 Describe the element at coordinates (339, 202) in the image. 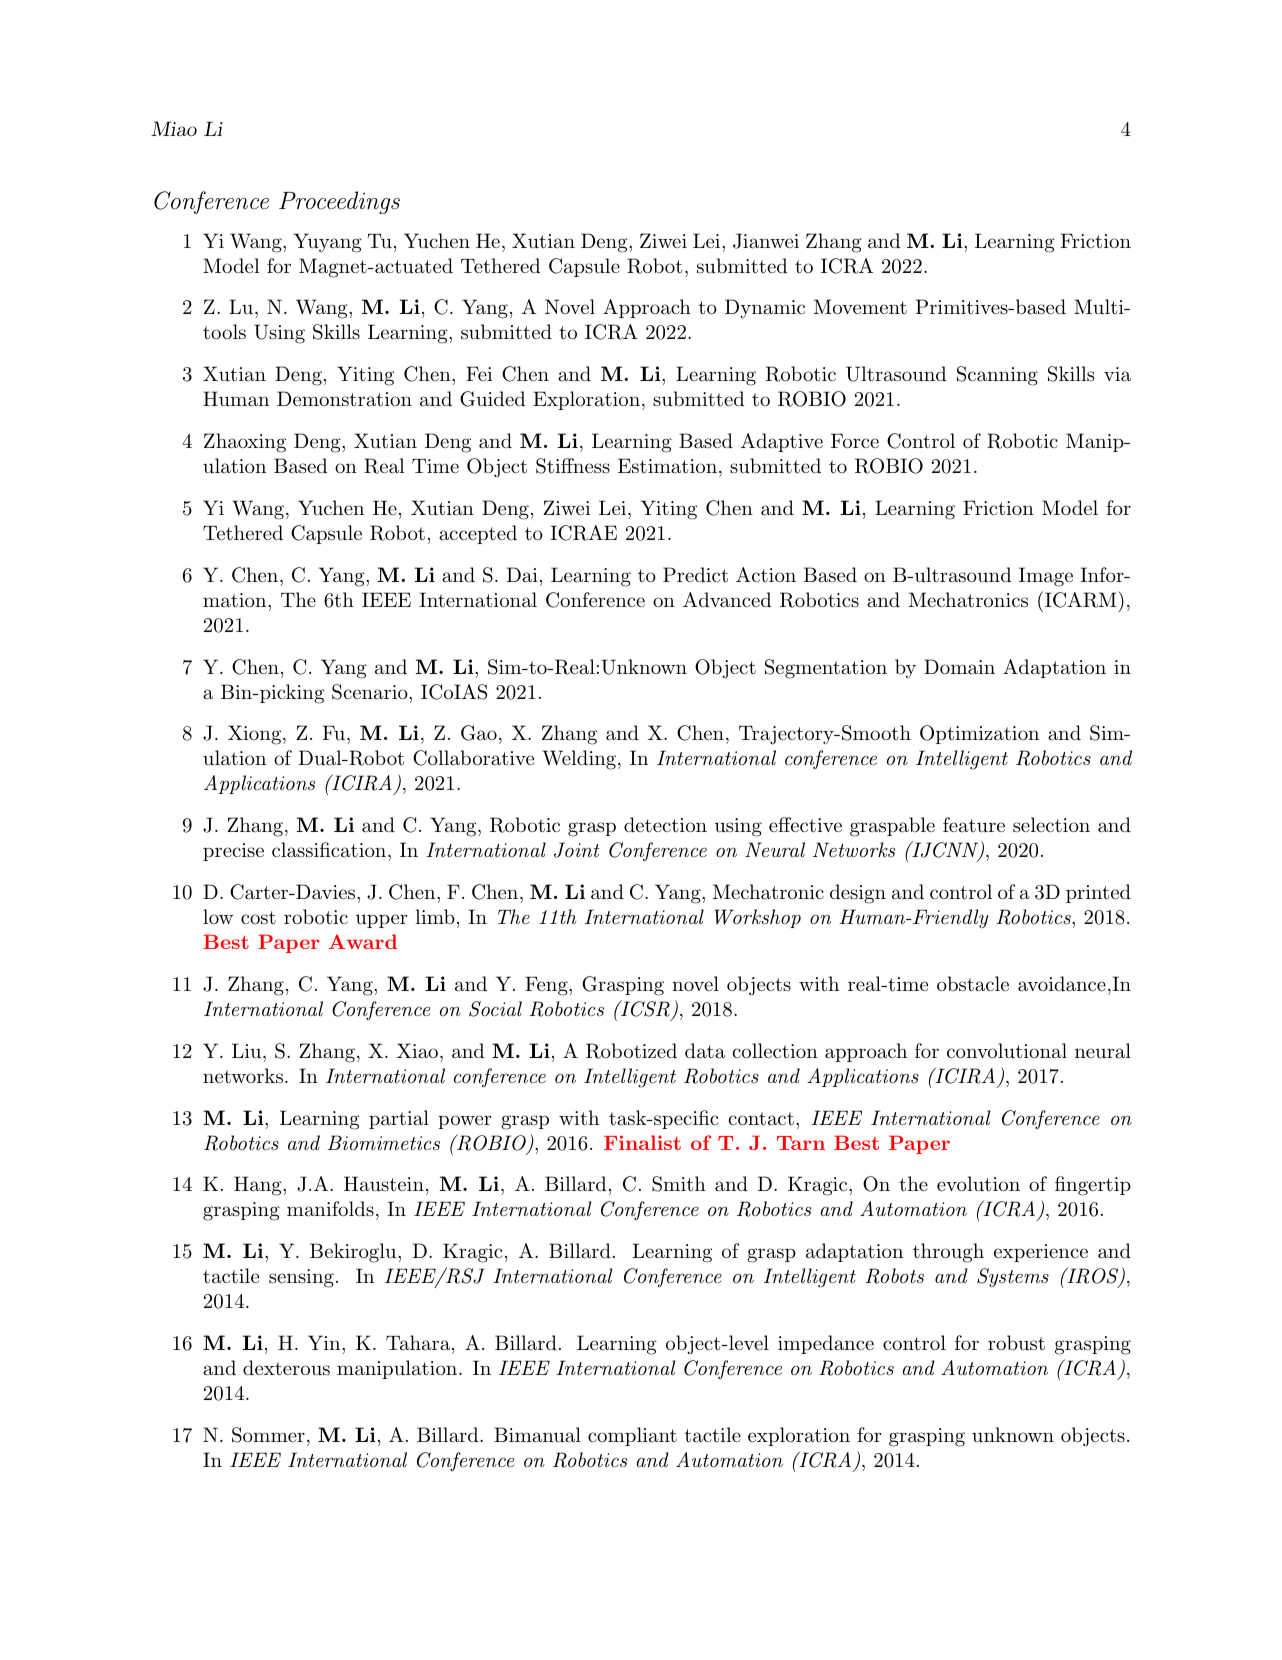

I see `Proceedings` at that location.
